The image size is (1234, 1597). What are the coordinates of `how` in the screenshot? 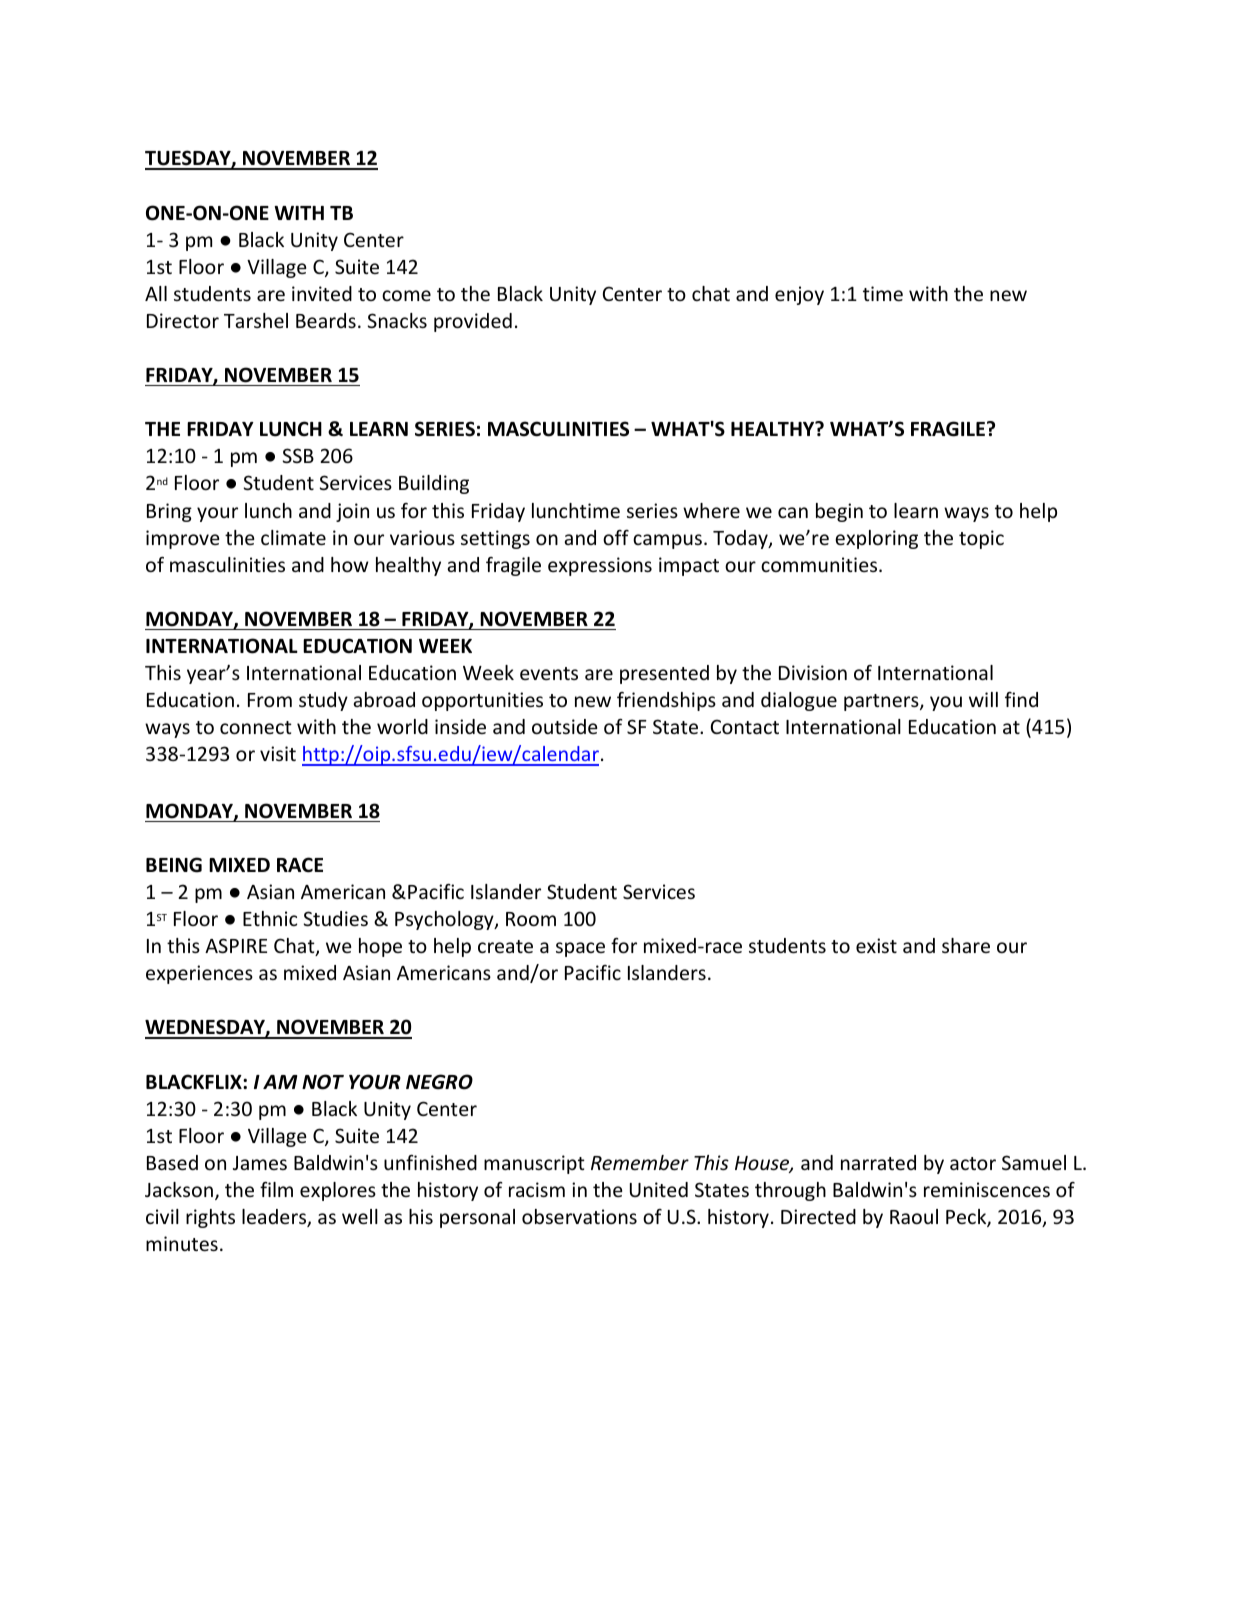 It's located at (350, 564).
